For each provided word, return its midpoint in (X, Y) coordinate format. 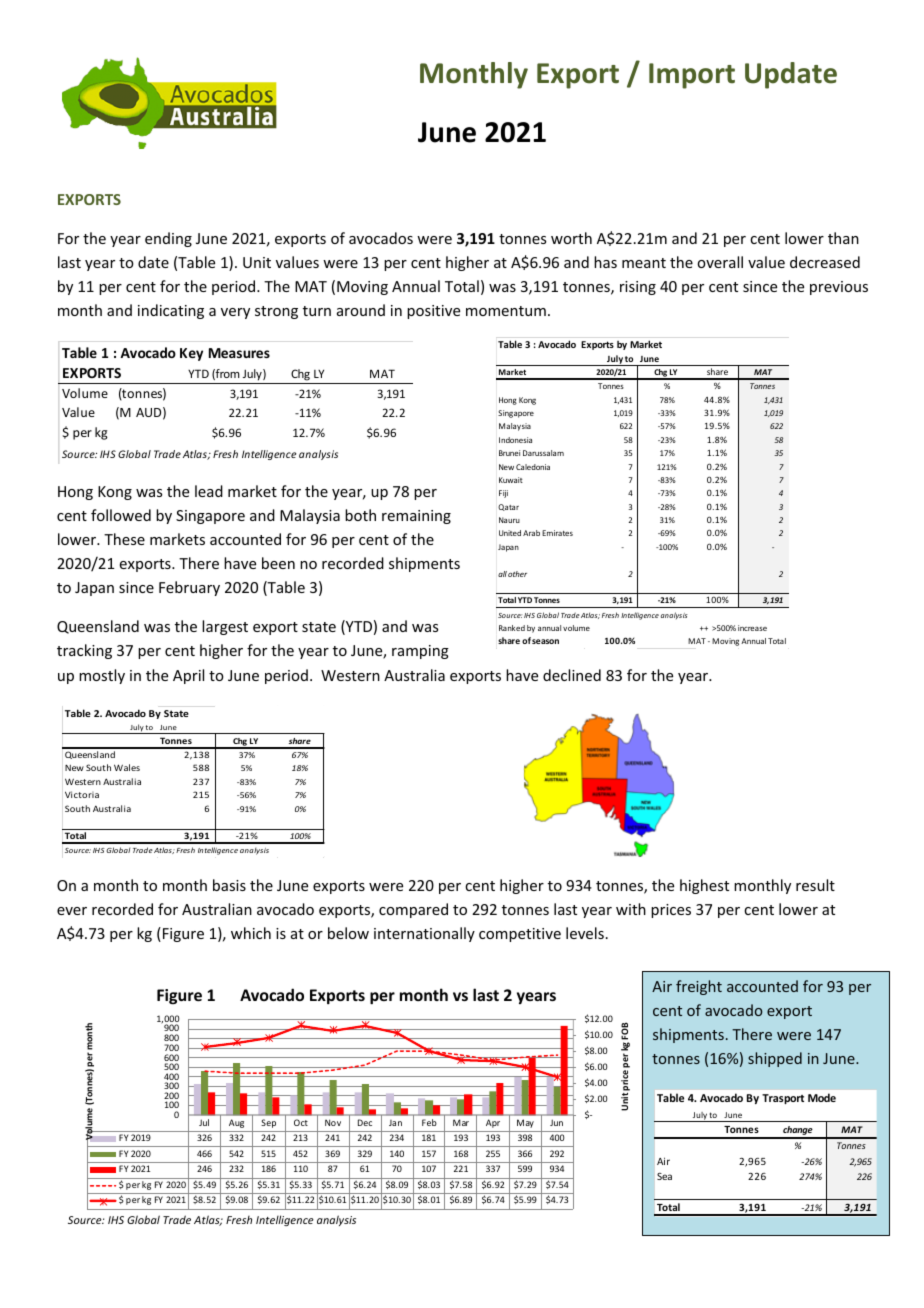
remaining (416, 517)
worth (571, 238)
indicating (171, 311)
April (188, 676)
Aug (236, 1123)
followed (121, 515)
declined (572, 675)
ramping (420, 652)
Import (692, 76)
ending (168, 239)
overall (720, 262)
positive (433, 312)
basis (229, 885)
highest (704, 886)
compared (413, 910)
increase (752, 628)
